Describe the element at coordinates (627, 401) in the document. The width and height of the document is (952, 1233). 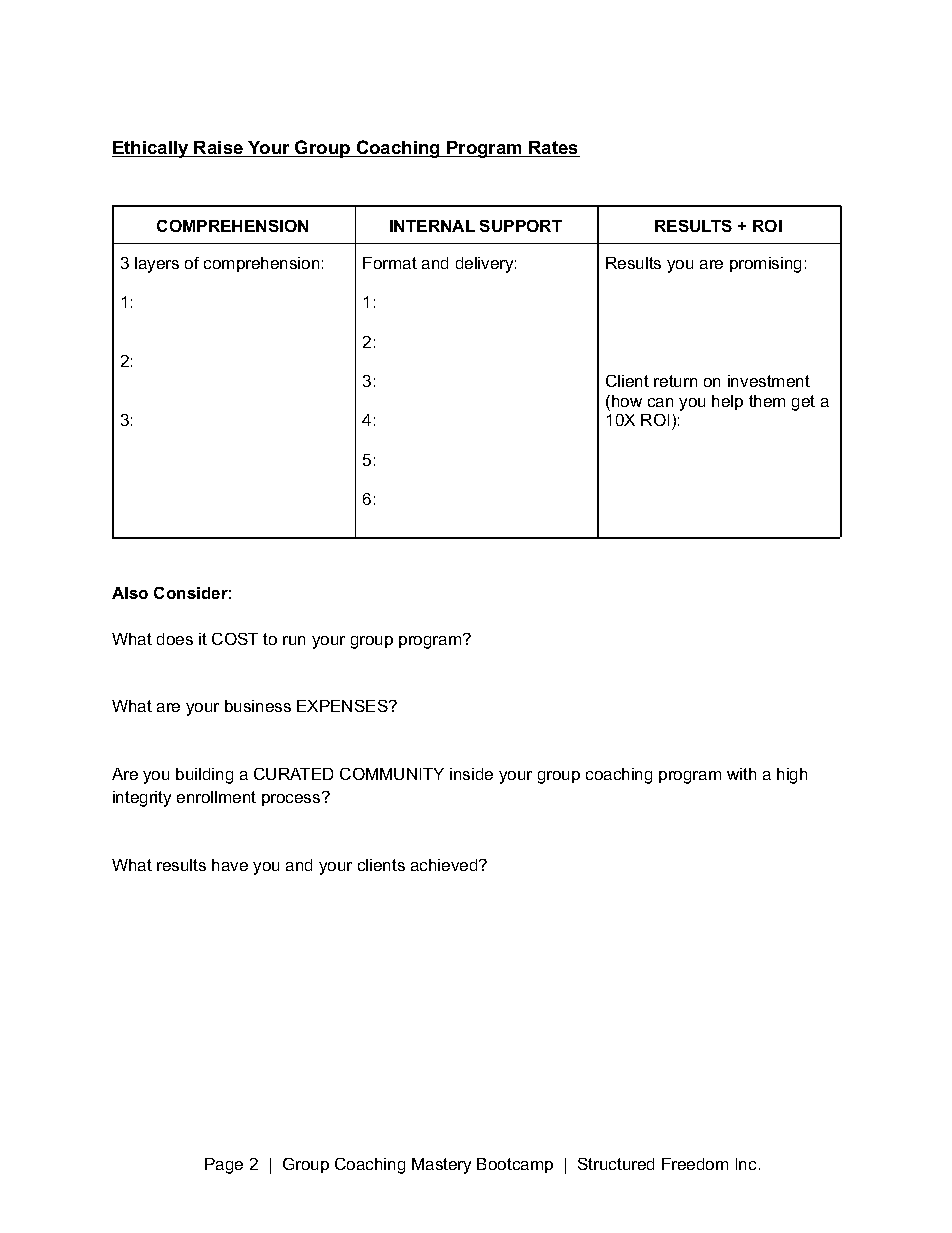
I see `how` at that location.
